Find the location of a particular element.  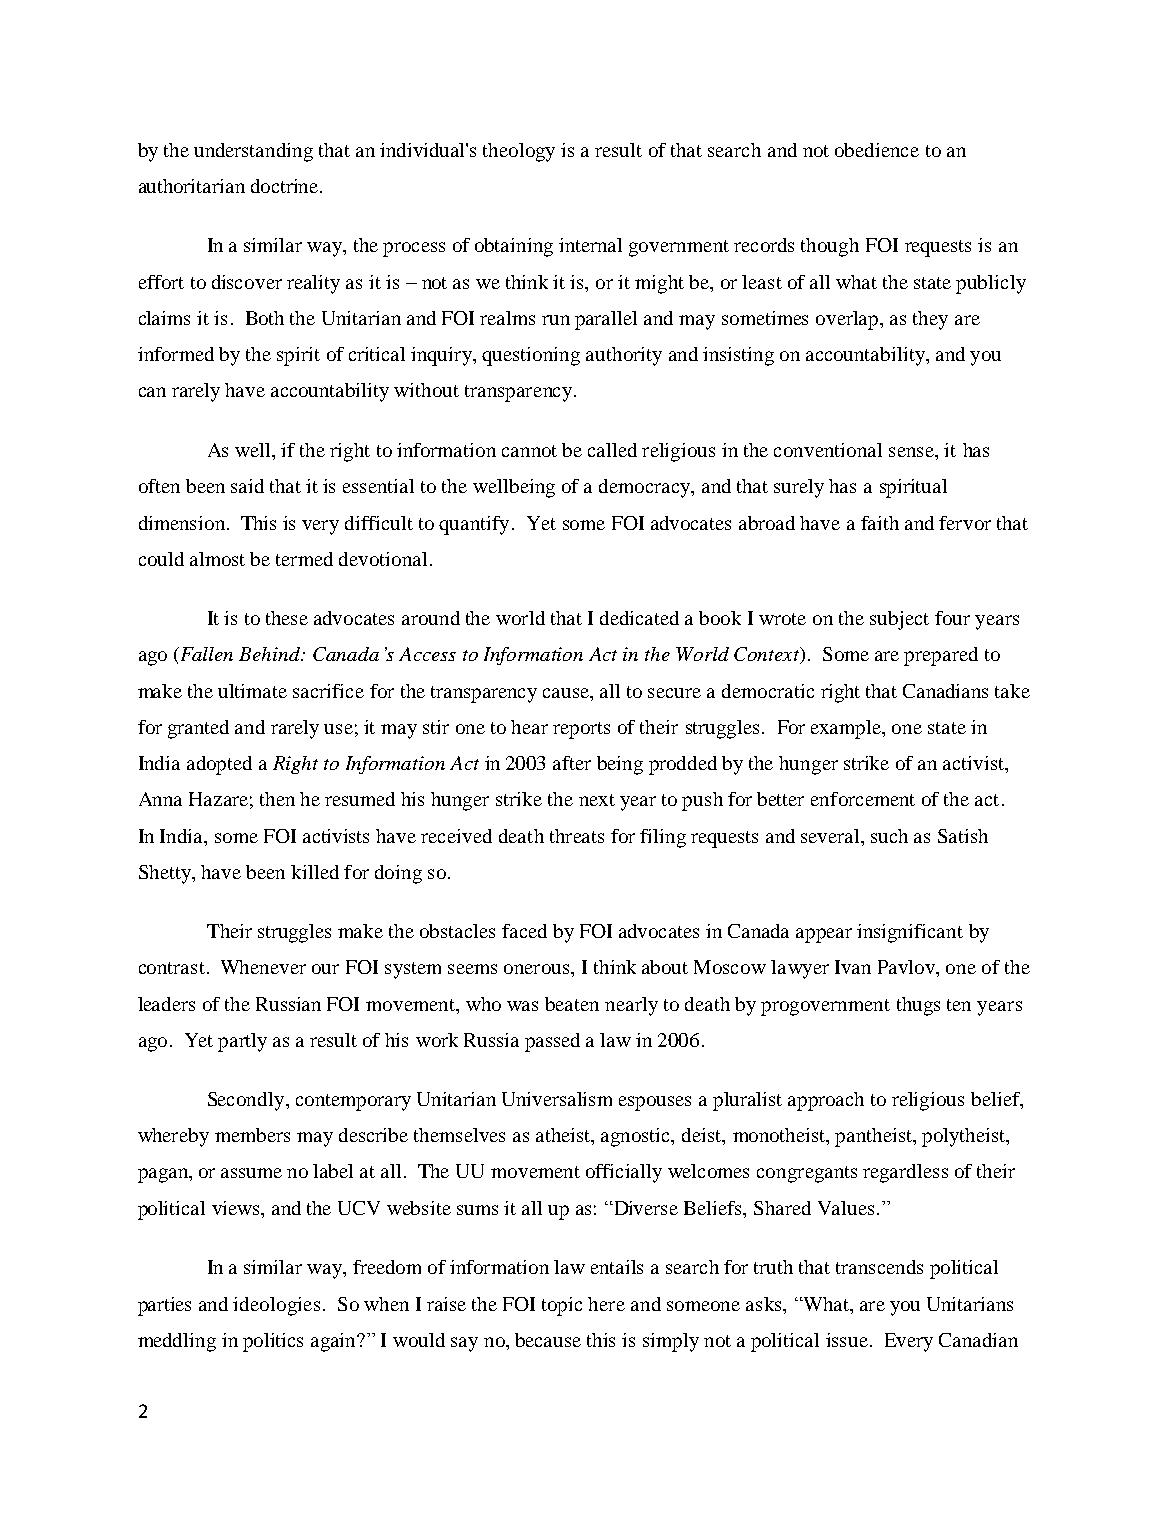

obedience is located at coordinates (877, 150).
